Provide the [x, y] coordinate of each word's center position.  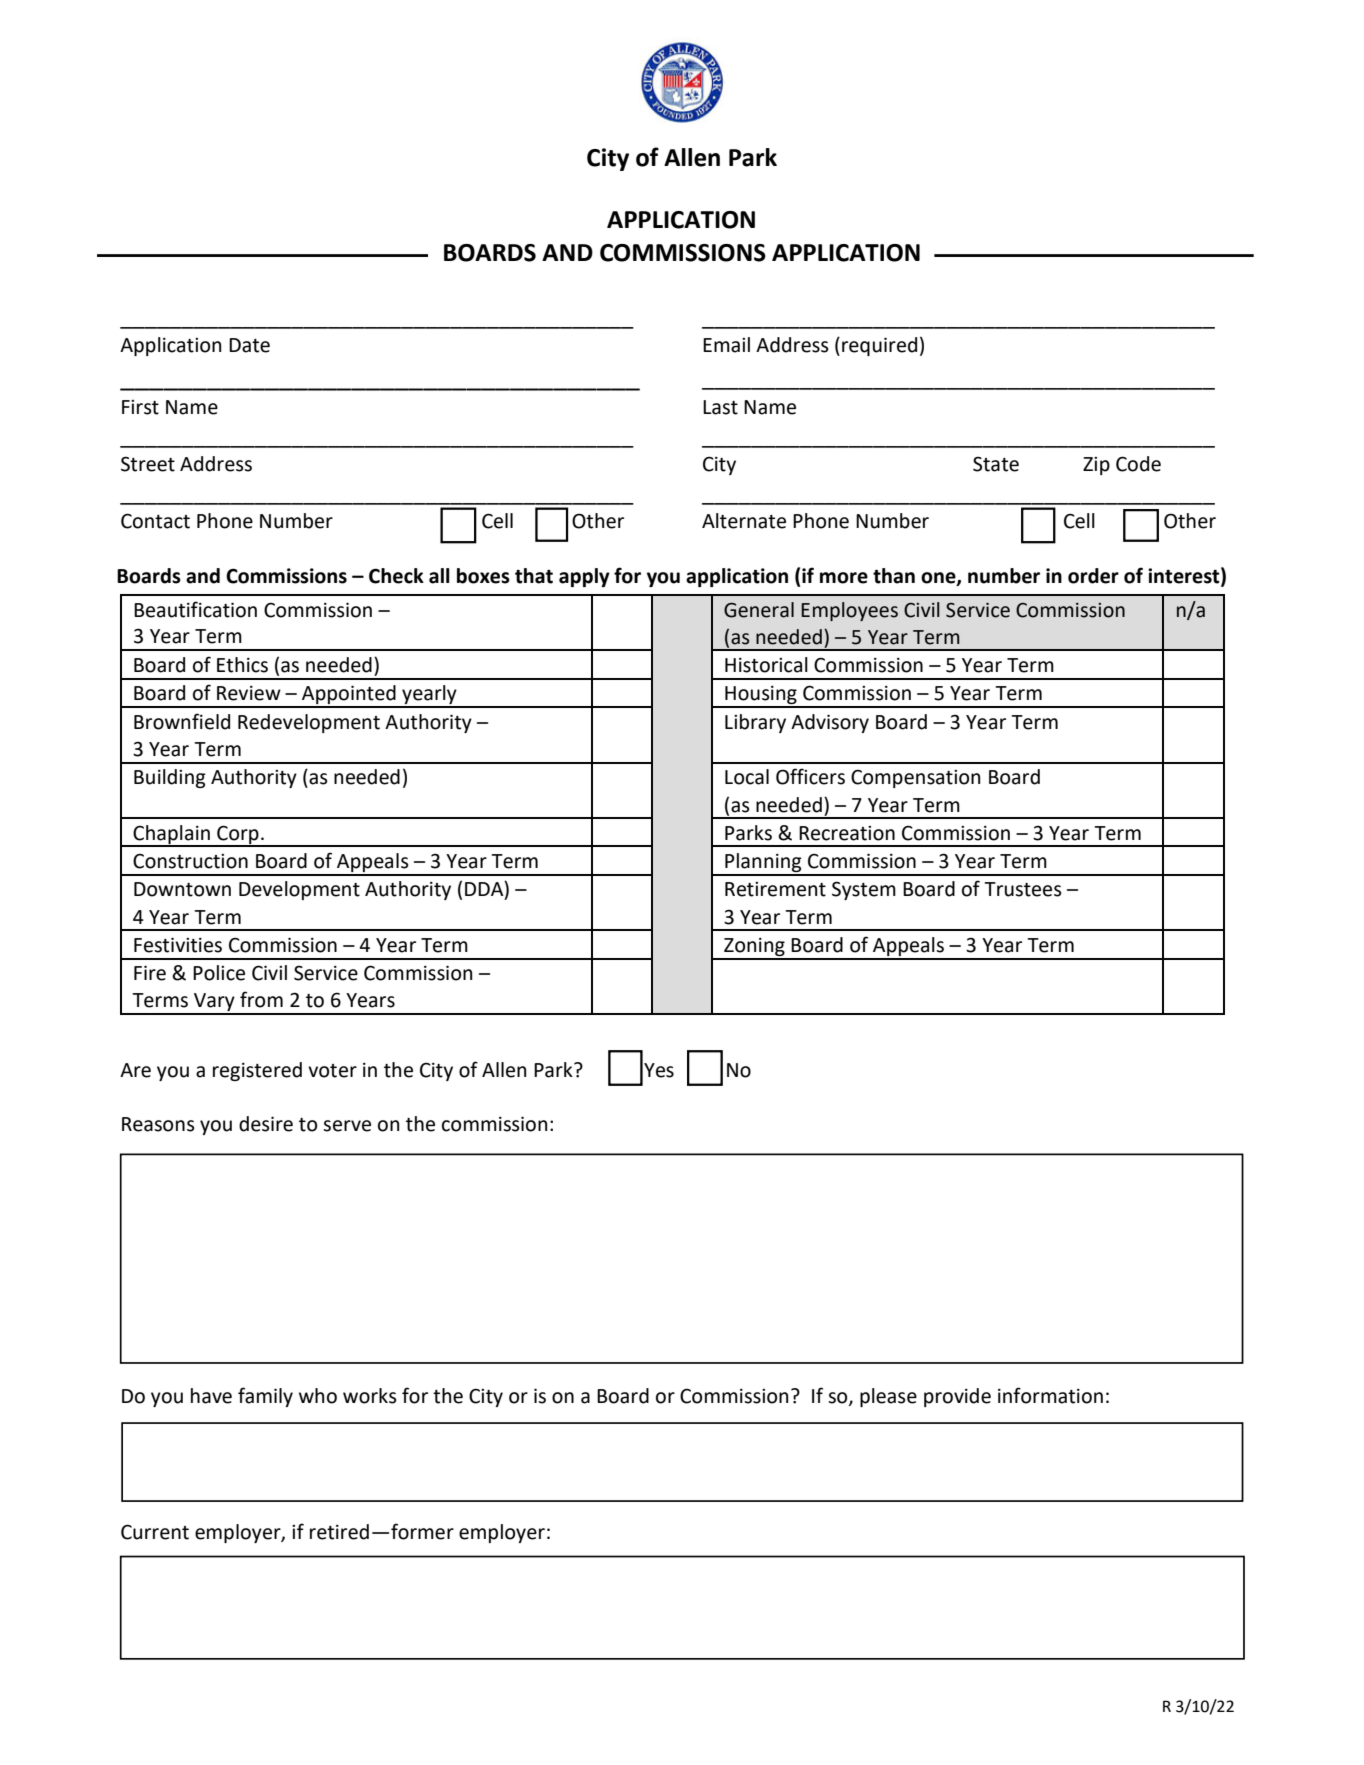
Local [747, 777]
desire [266, 1124]
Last [720, 407]
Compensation [915, 778]
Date [249, 345]
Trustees [1023, 889]
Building [170, 778]
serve [347, 1126]
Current [155, 1532]
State [996, 464]
